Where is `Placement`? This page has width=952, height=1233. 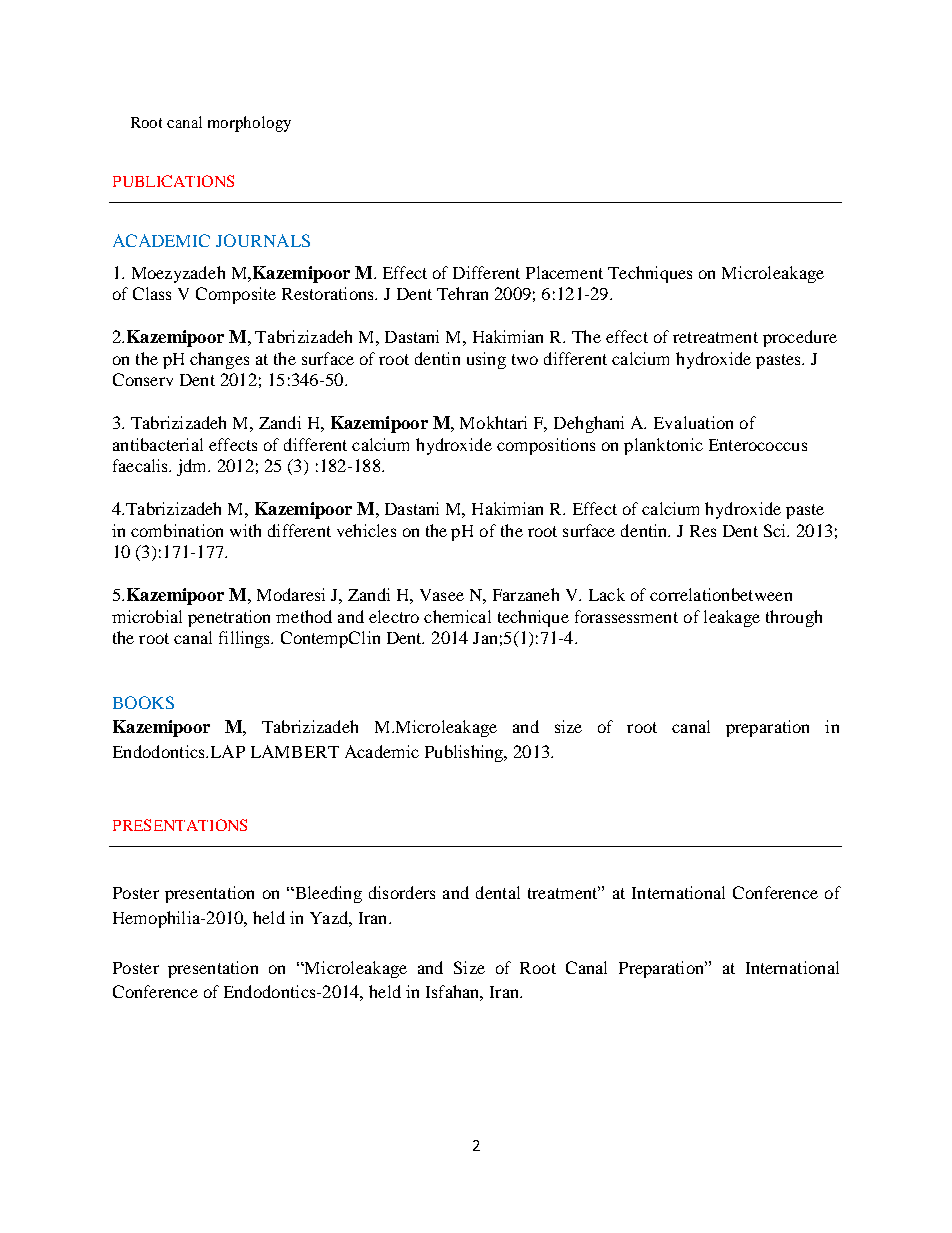
Placement is located at coordinates (564, 272).
